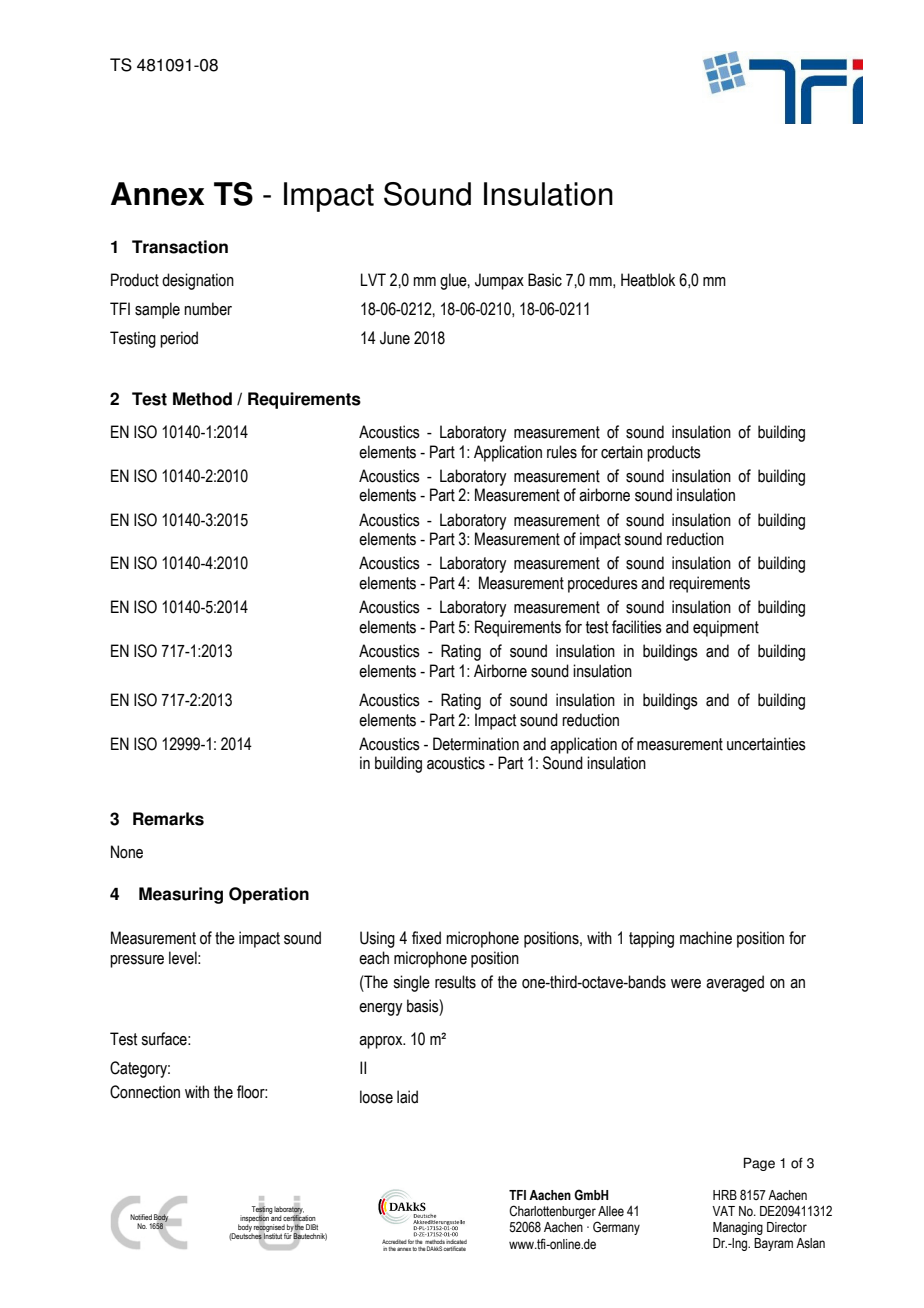 This screenshot has height=1308, width=924. Describe the element at coordinates (168, 819) in the screenshot. I see `Remarks` at that location.
